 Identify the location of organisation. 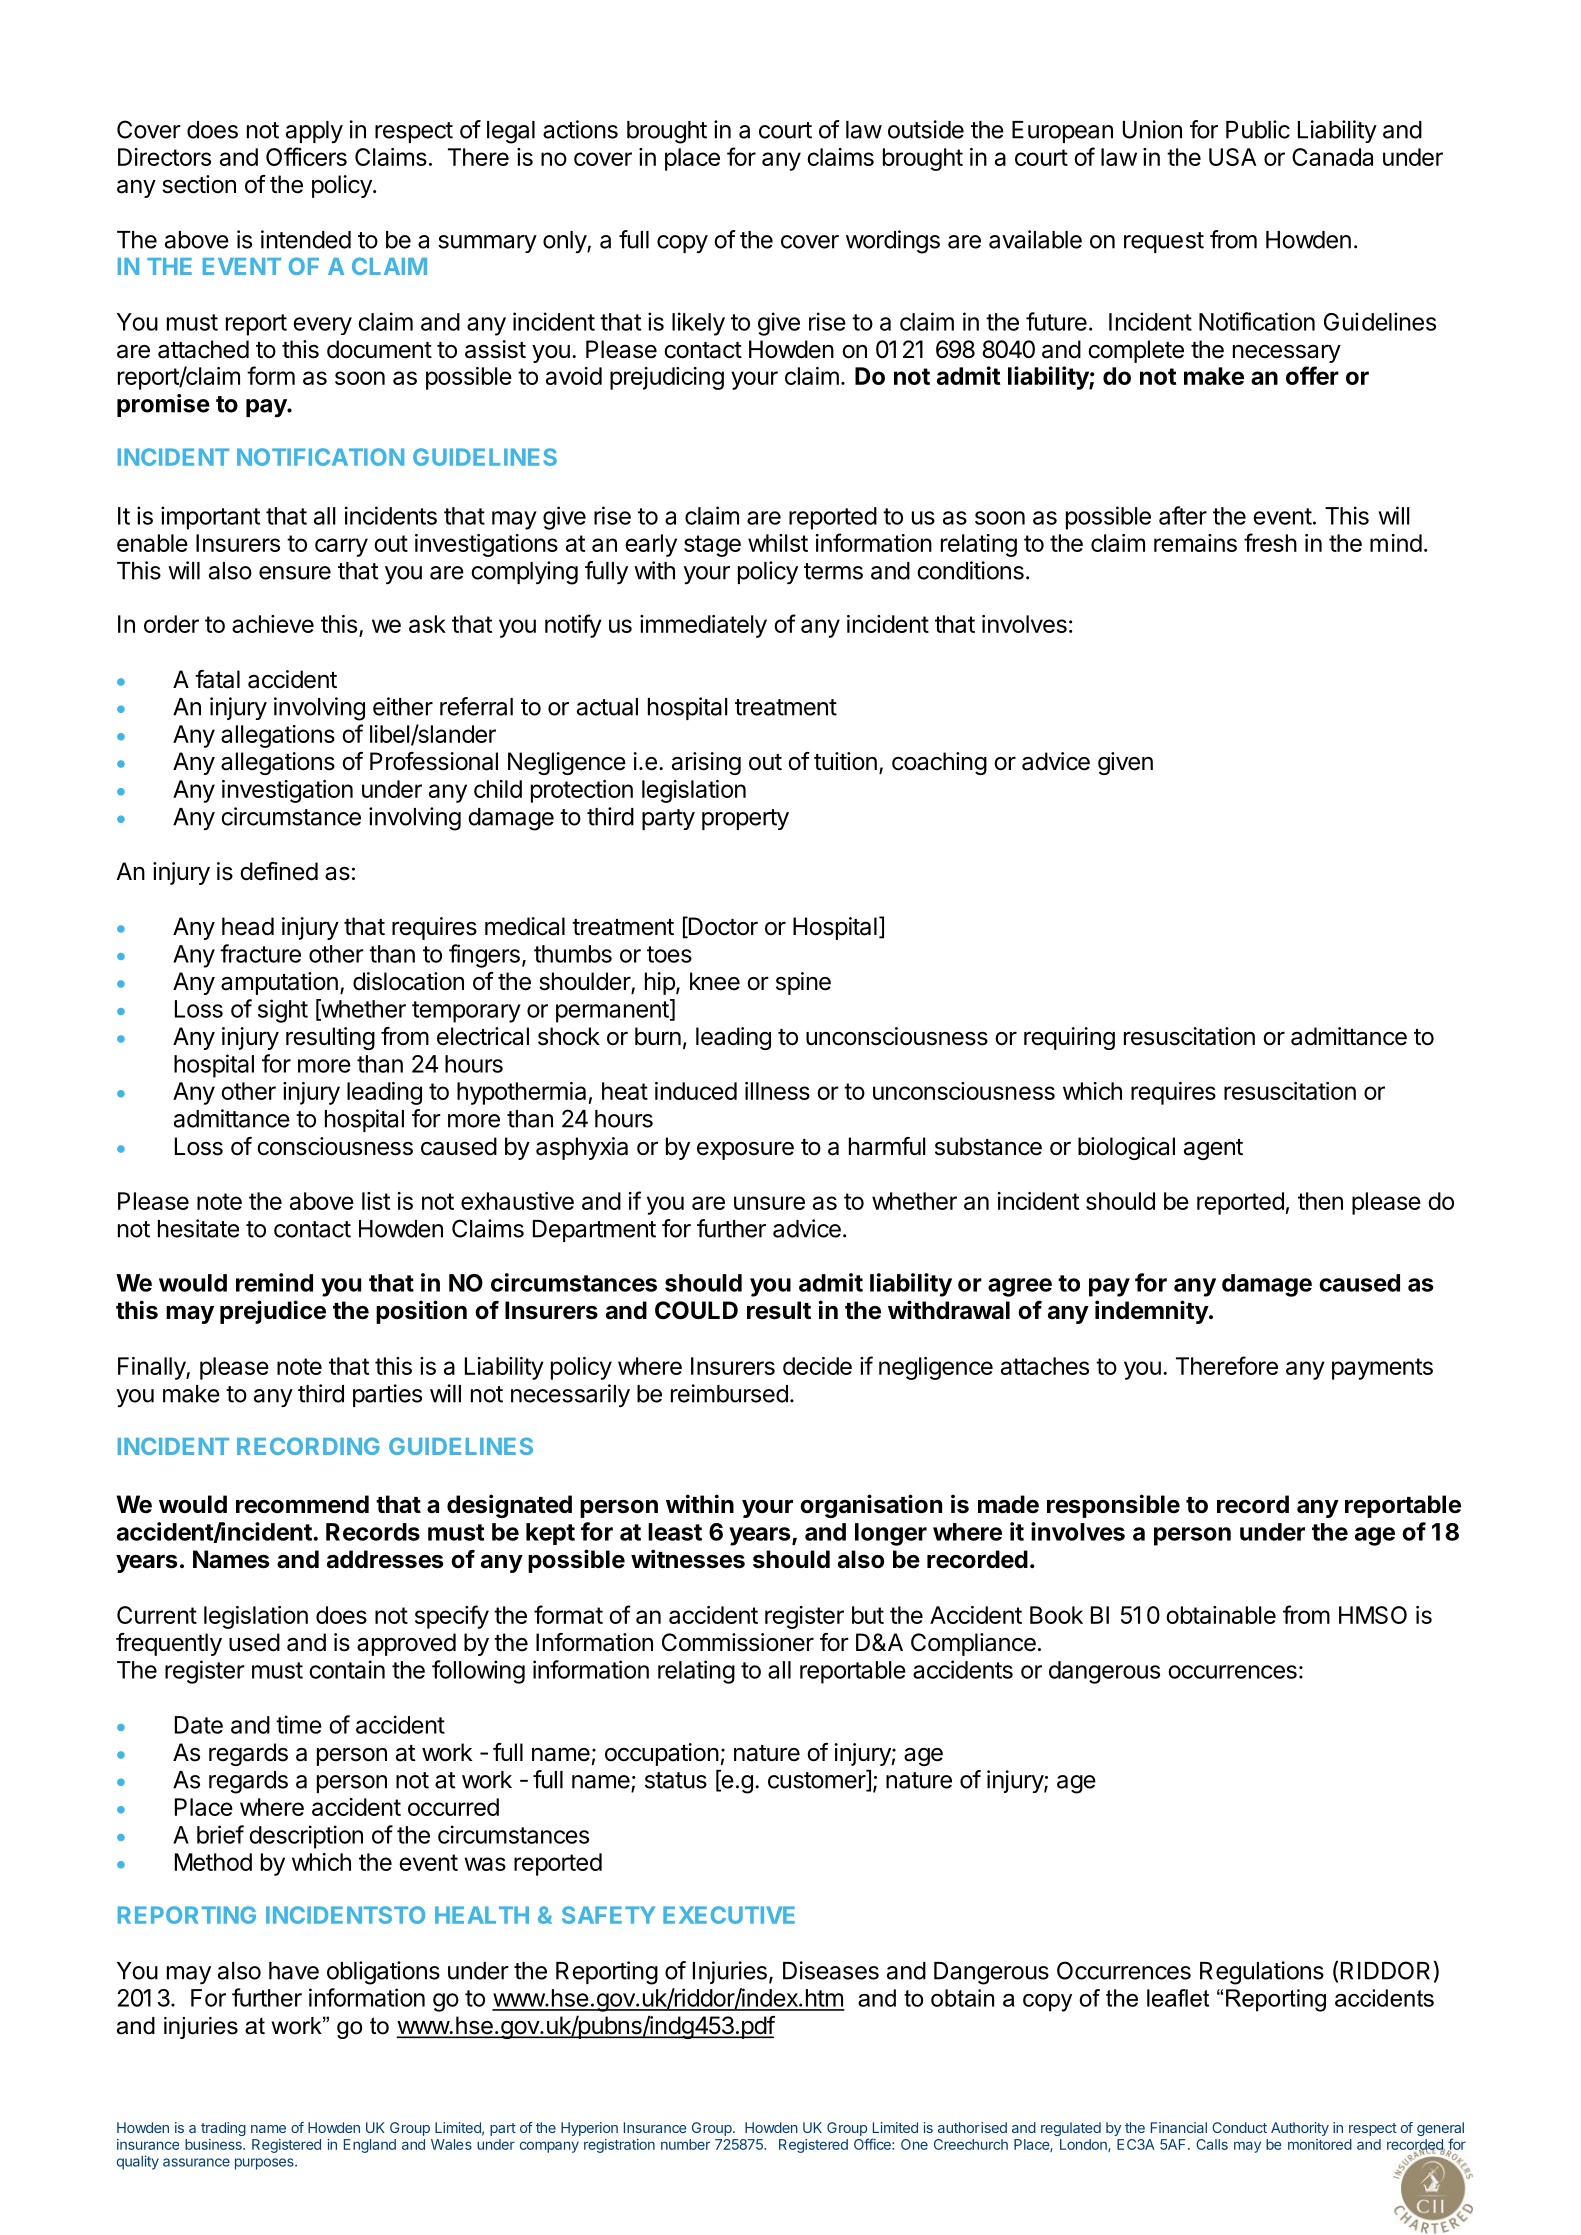
(871, 1506).
